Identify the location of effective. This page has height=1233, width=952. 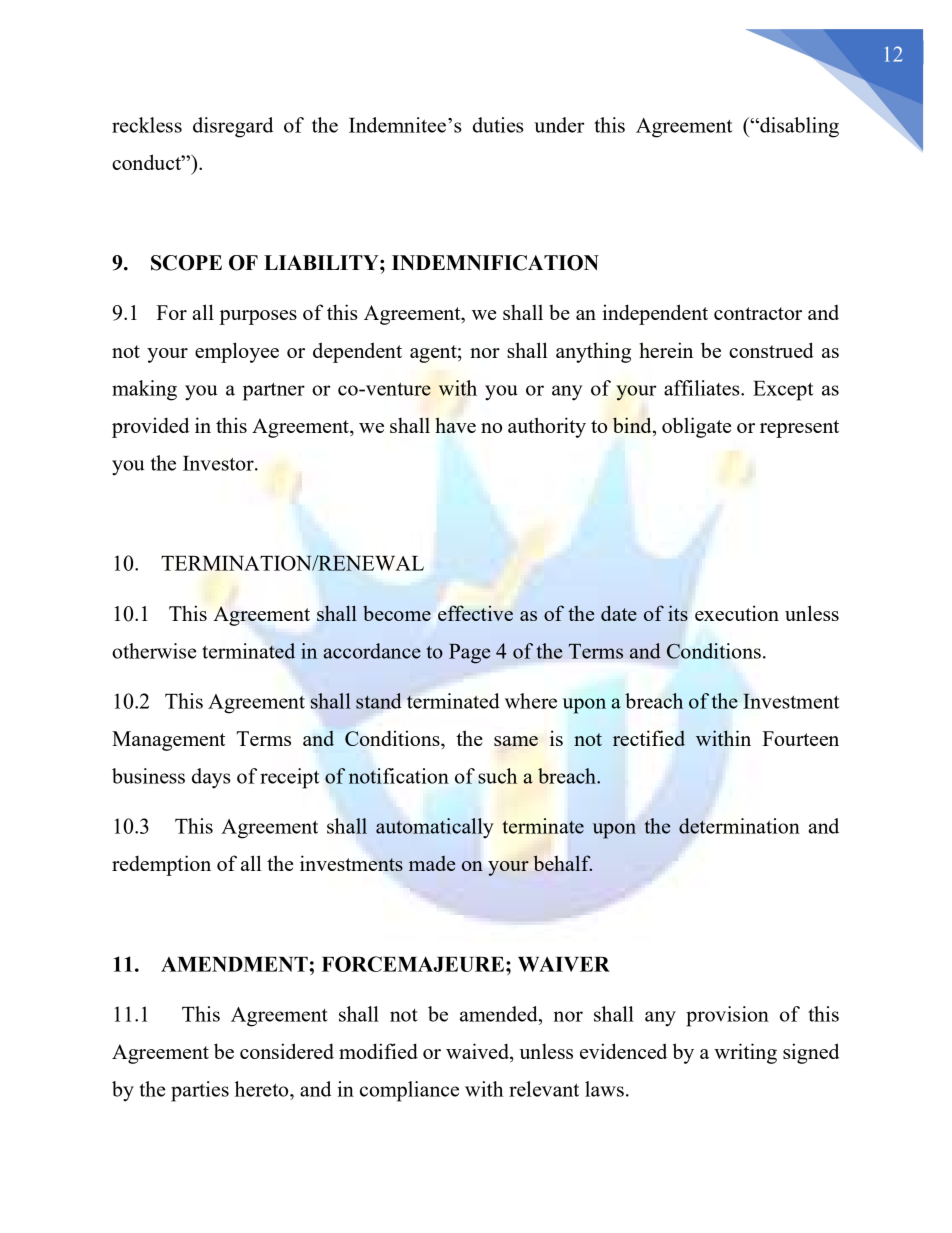
(475, 613).
